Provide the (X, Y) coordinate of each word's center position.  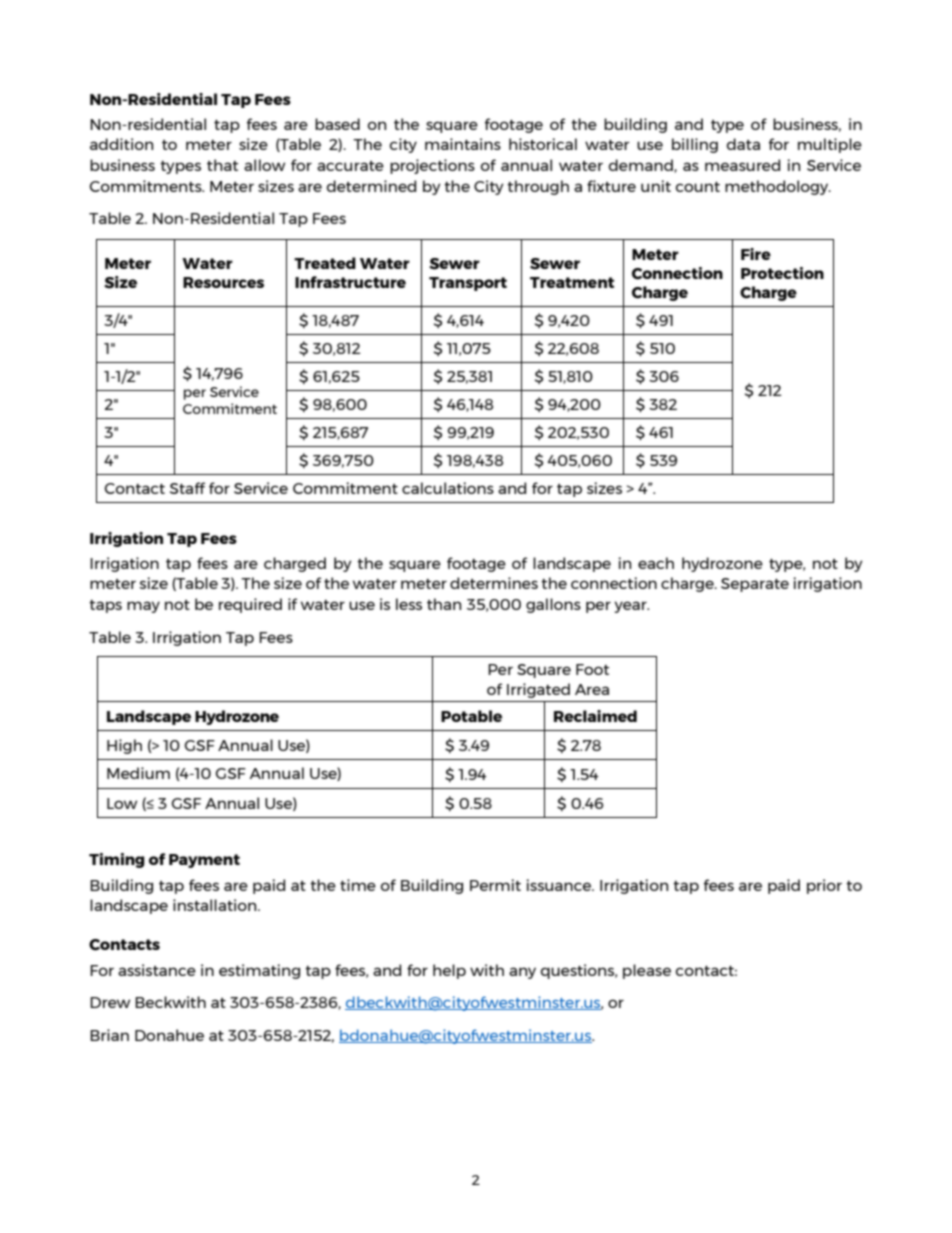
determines (494, 583)
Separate (755, 585)
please (647, 971)
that (222, 165)
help (449, 971)
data (743, 144)
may (143, 607)
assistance (157, 970)
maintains (463, 144)
